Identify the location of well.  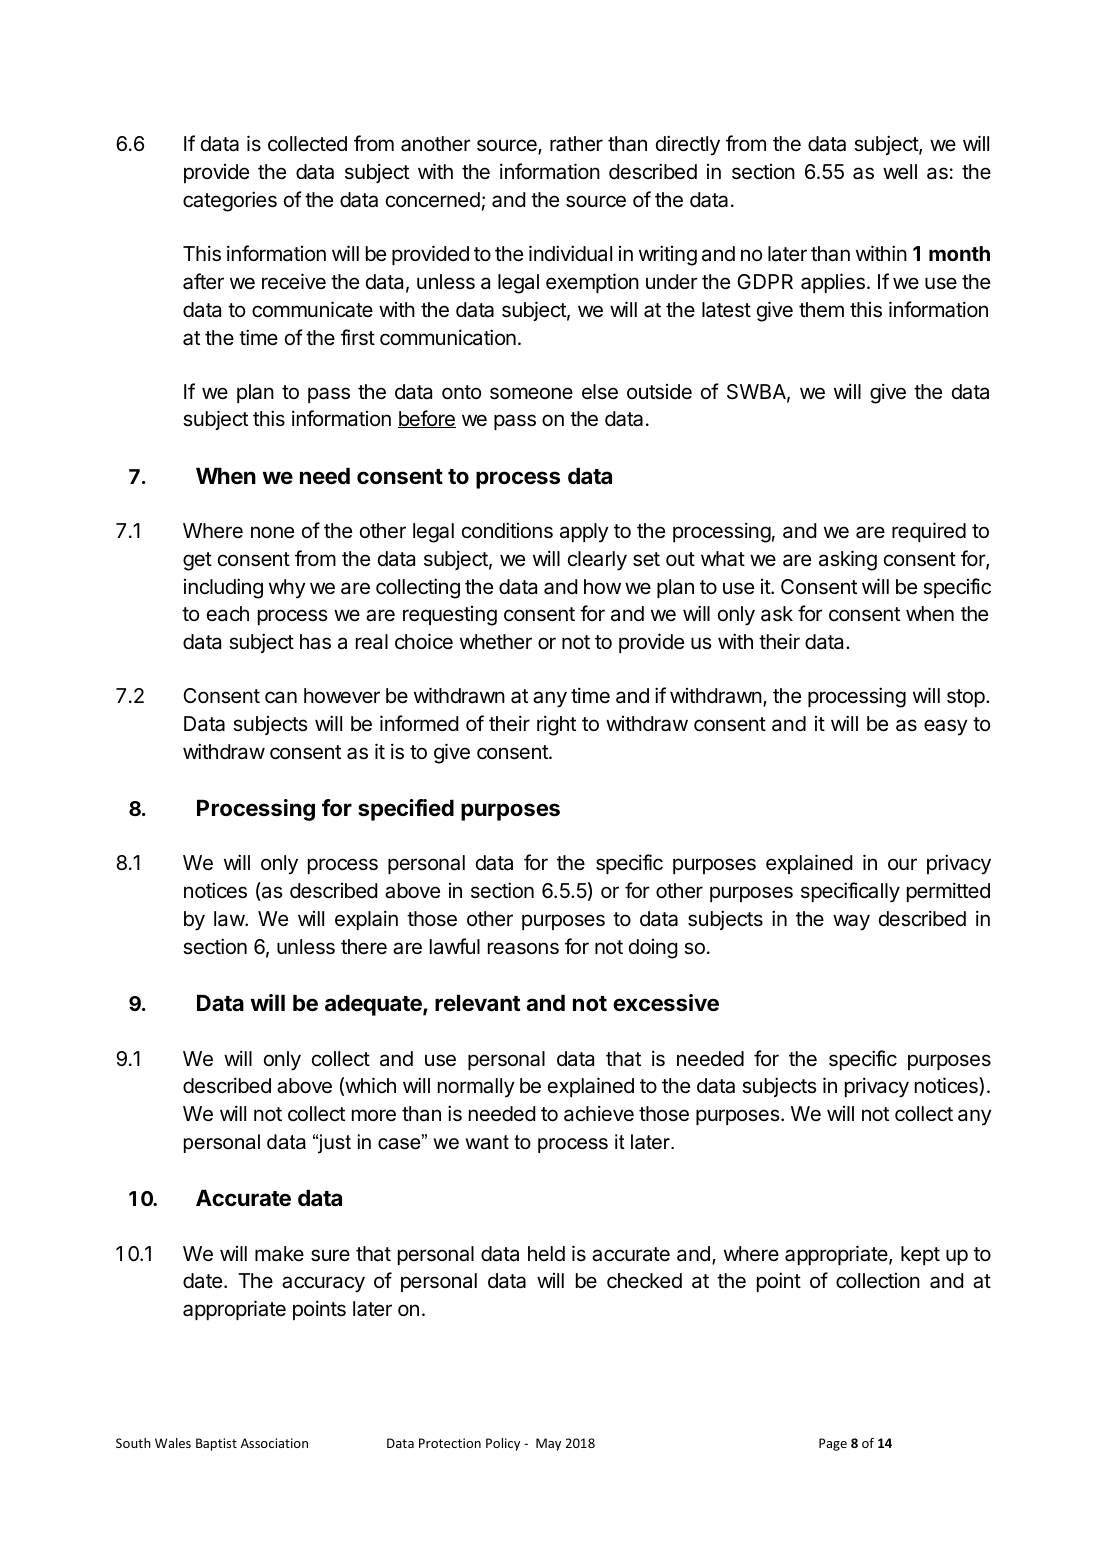
(900, 172).
